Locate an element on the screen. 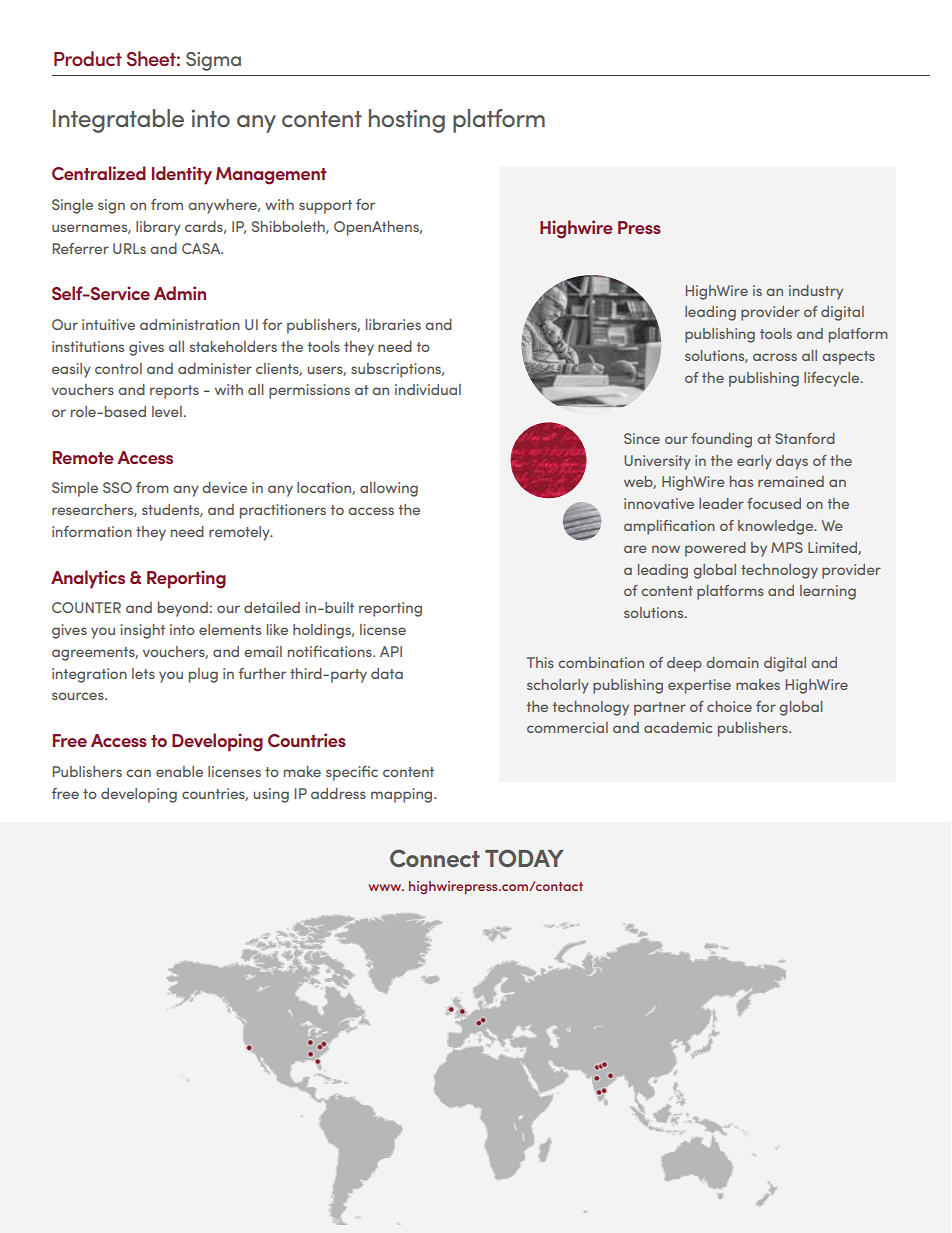 The image size is (952, 1233). can is located at coordinates (138, 773).
